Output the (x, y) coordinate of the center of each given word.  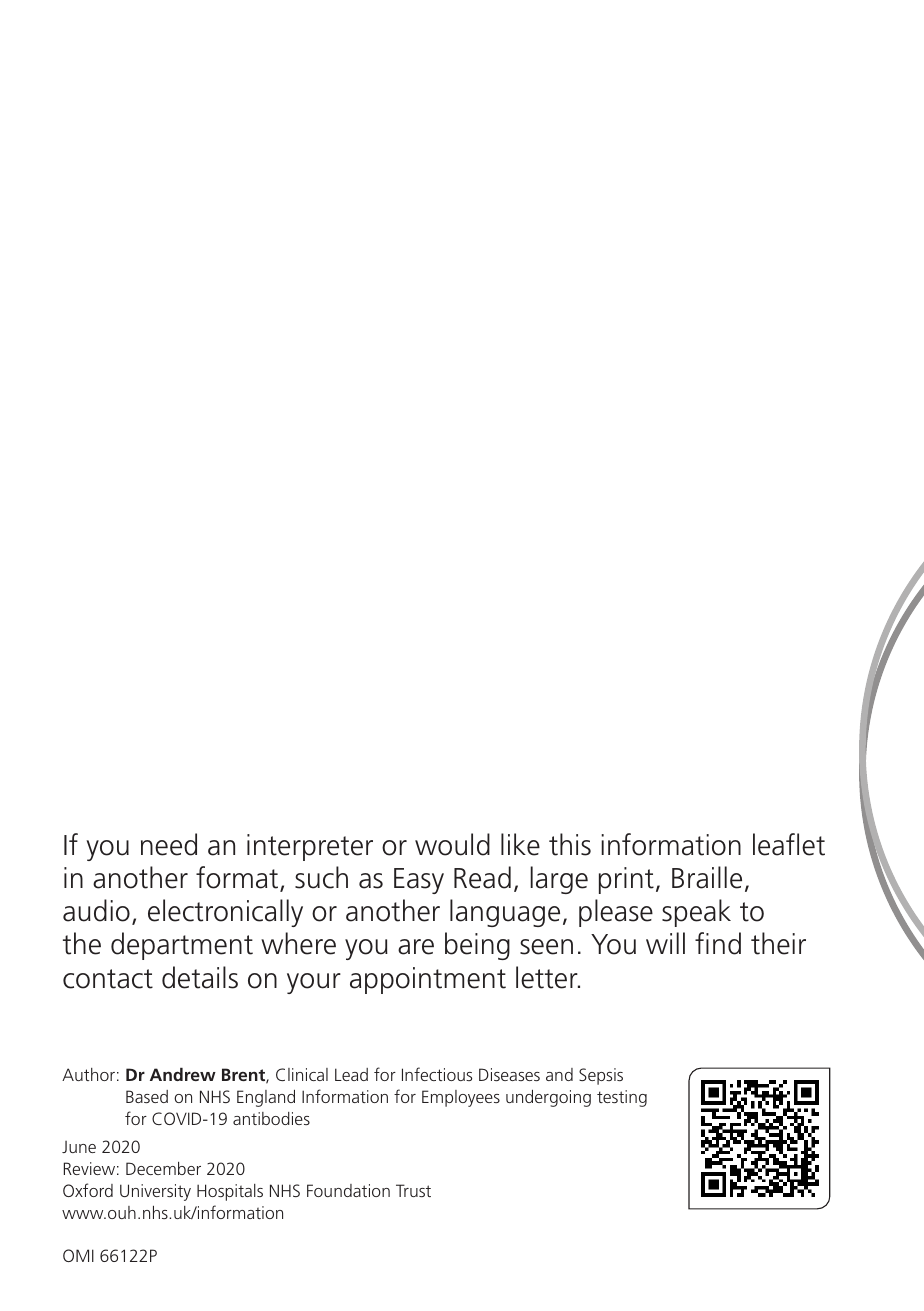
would (452, 844)
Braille (707, 877)
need (169, 844)
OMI (78, 1255)
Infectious (437, 1074)
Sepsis (601, 1076)
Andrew (183, 1074)
